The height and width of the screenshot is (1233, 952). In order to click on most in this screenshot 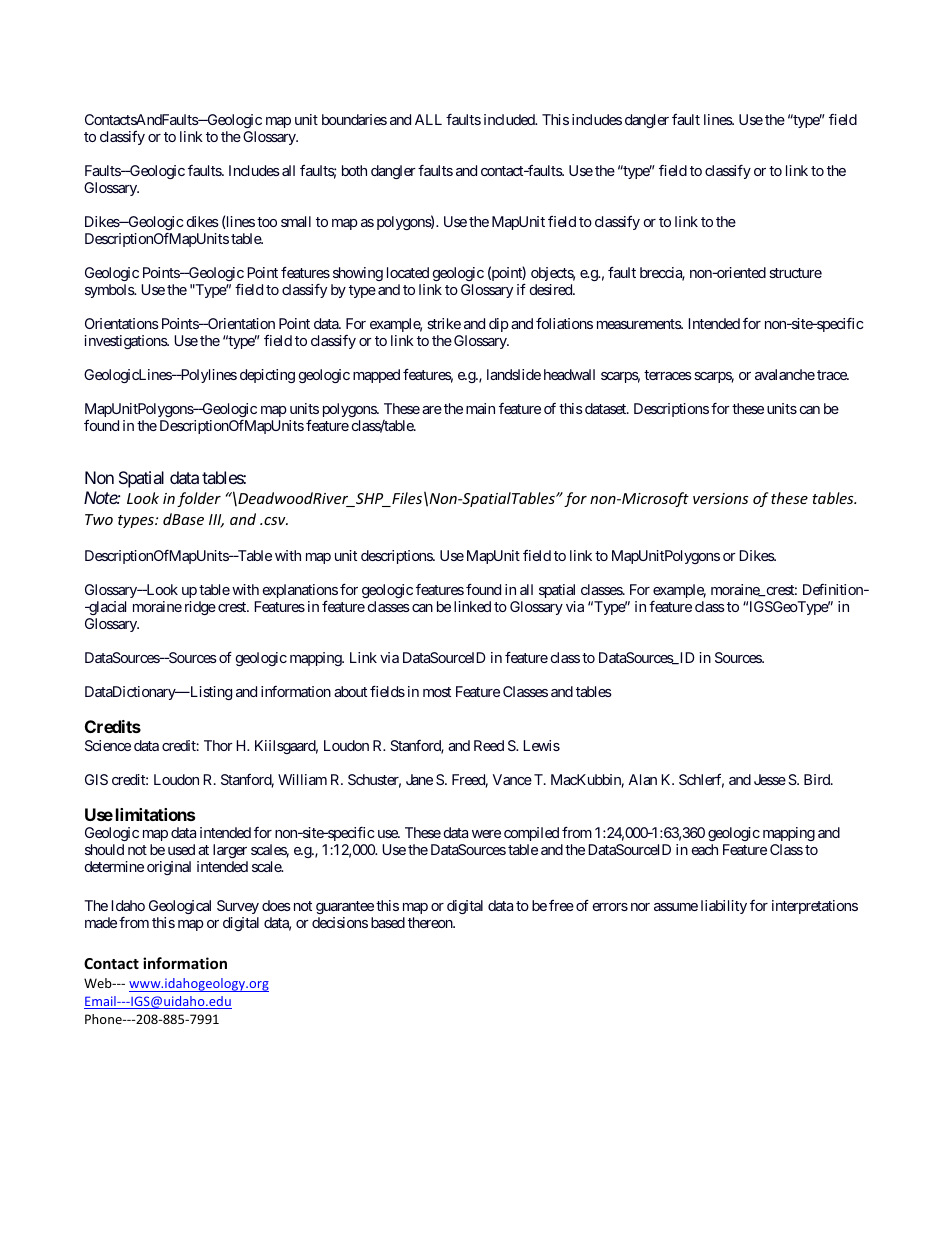, I will do `click(437, 692)`.
